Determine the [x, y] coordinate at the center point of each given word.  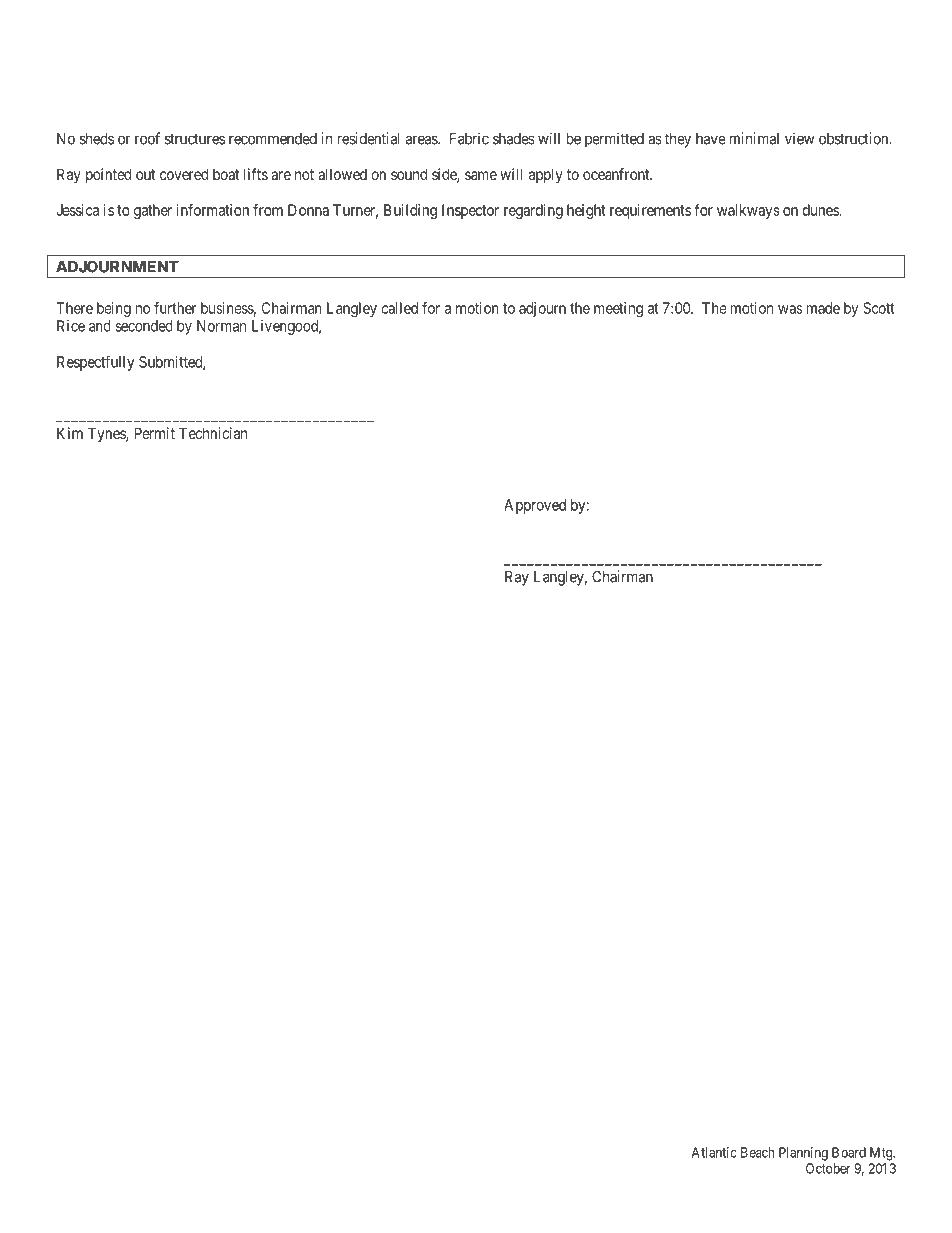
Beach [757, 1152]
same [481, 175]
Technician [213, 433]
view [799, 138]
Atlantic [714, 1152]
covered [184, 174]
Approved [535, 506]
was [790, 309]
